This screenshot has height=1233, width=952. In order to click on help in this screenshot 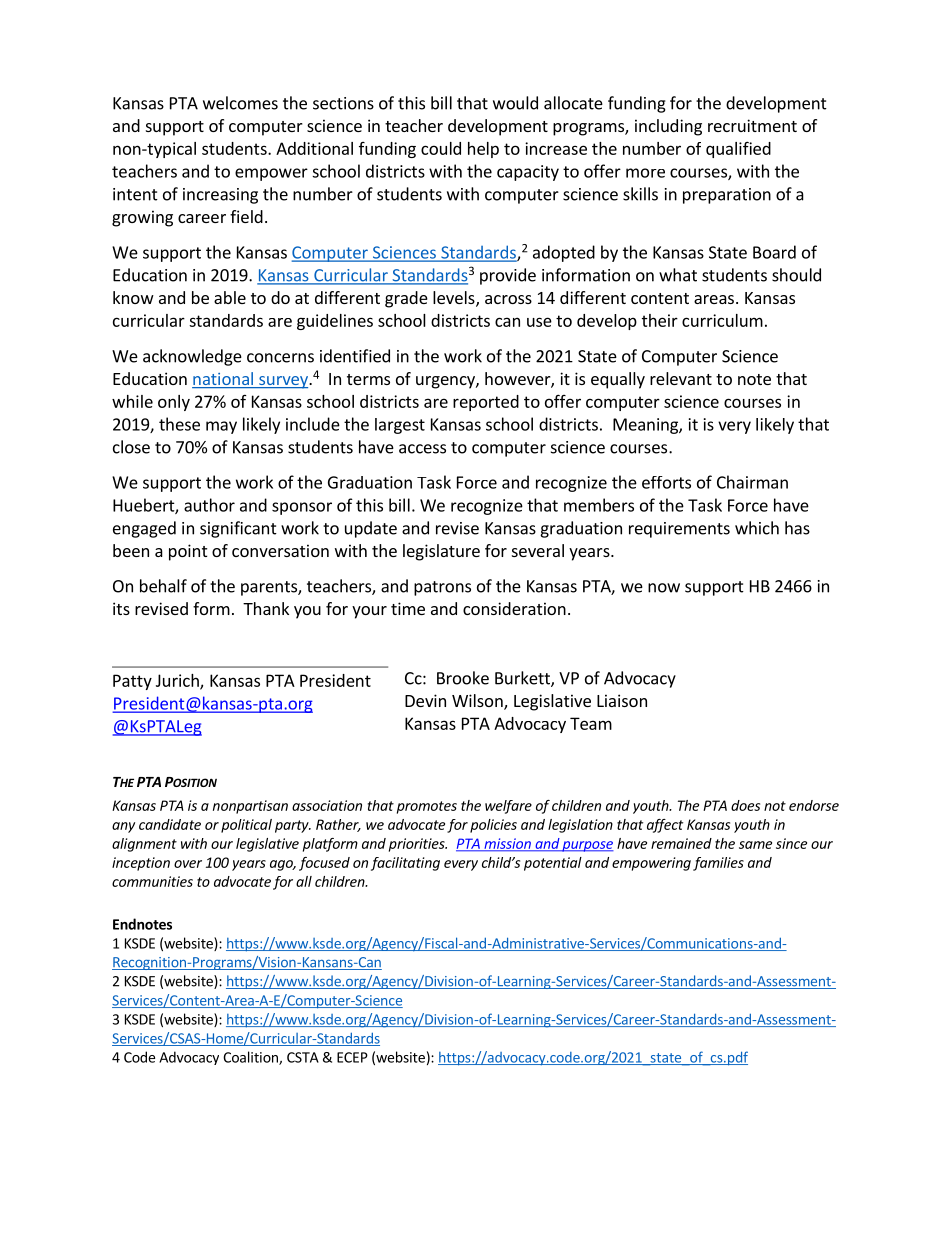, I will do `click(483, 150)`.
